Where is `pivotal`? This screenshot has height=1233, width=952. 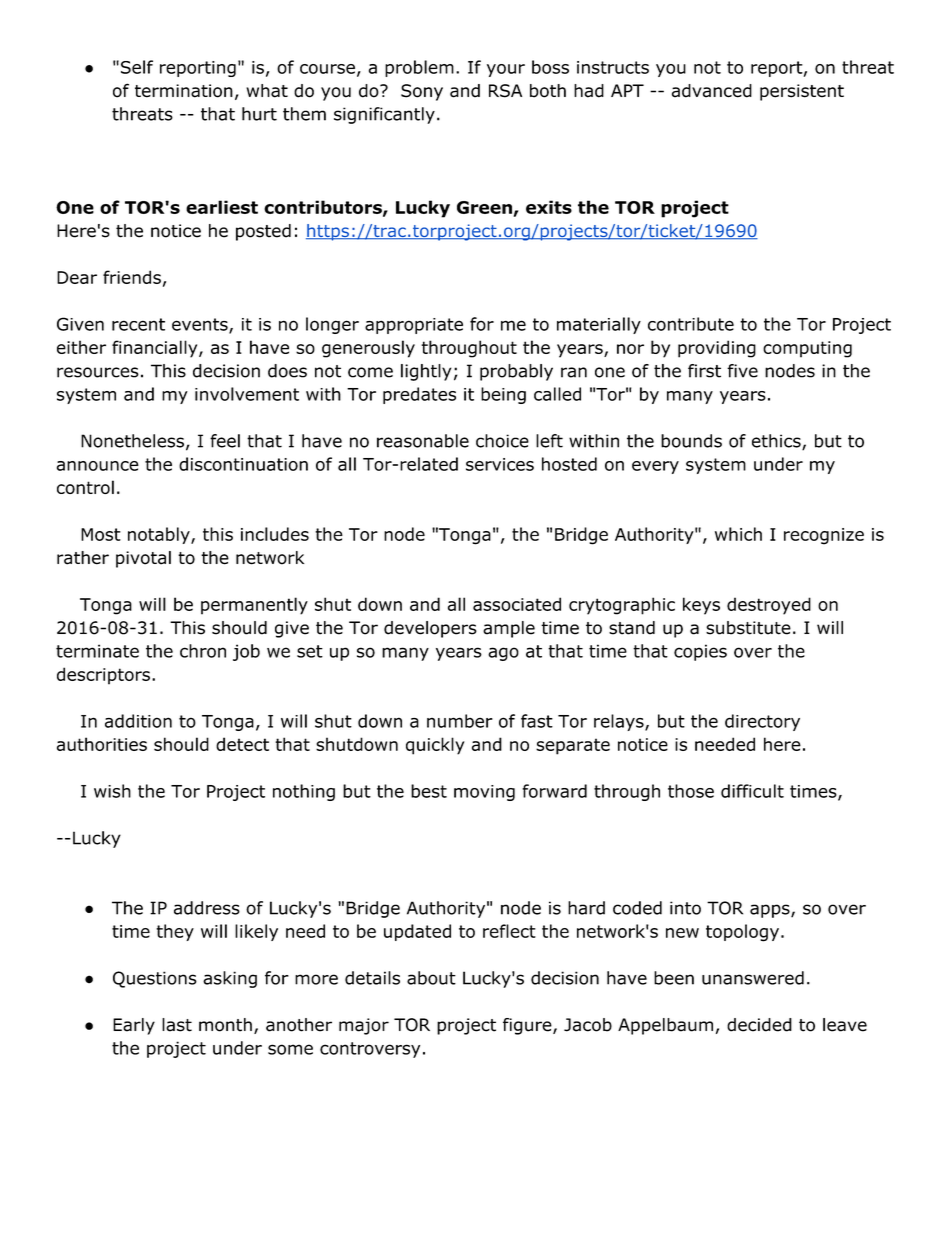 pivotal is located at coordinates (143, 559).
